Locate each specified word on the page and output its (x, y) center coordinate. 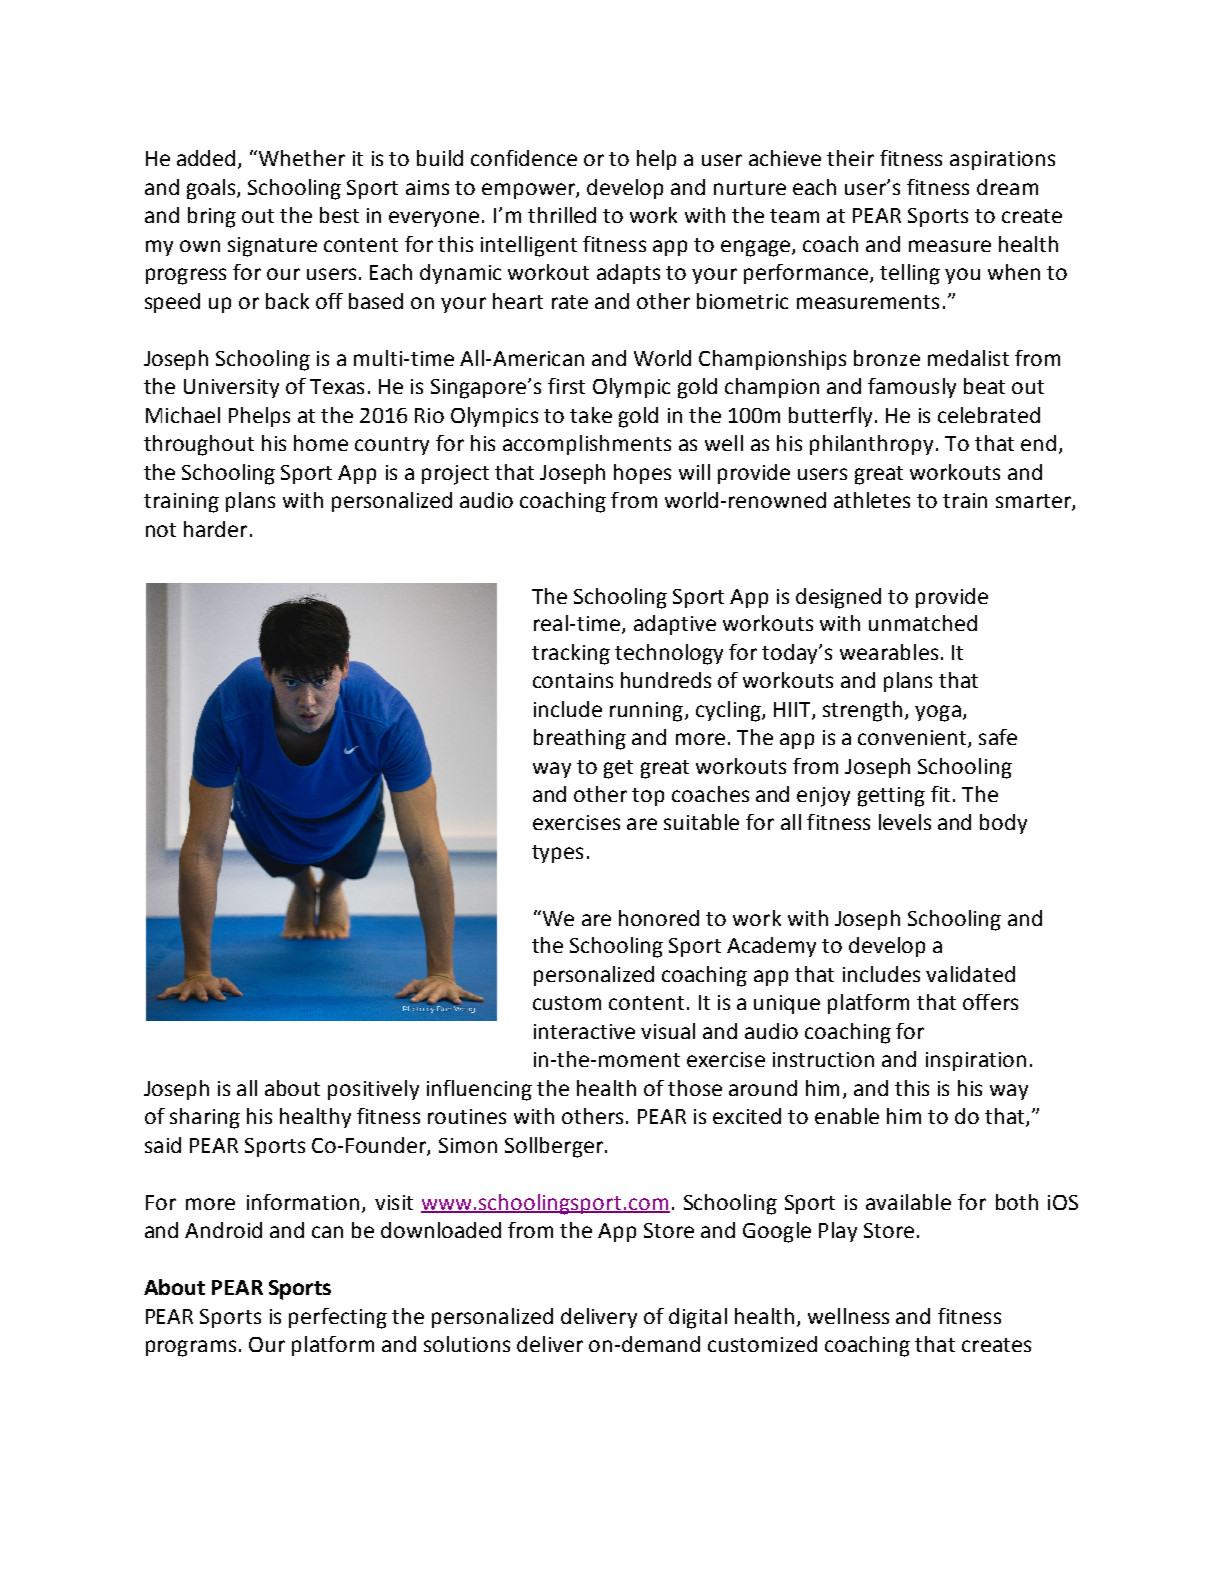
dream (1007, 187)
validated (970, 974)
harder (215, 529)
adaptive (675, 625)
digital (698, 1318)
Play (838, 1232)
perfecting (338, 1318)
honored (659, 918)
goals (212, 189)
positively (373, 1090)
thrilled (562, 215)
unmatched (923, 623)
